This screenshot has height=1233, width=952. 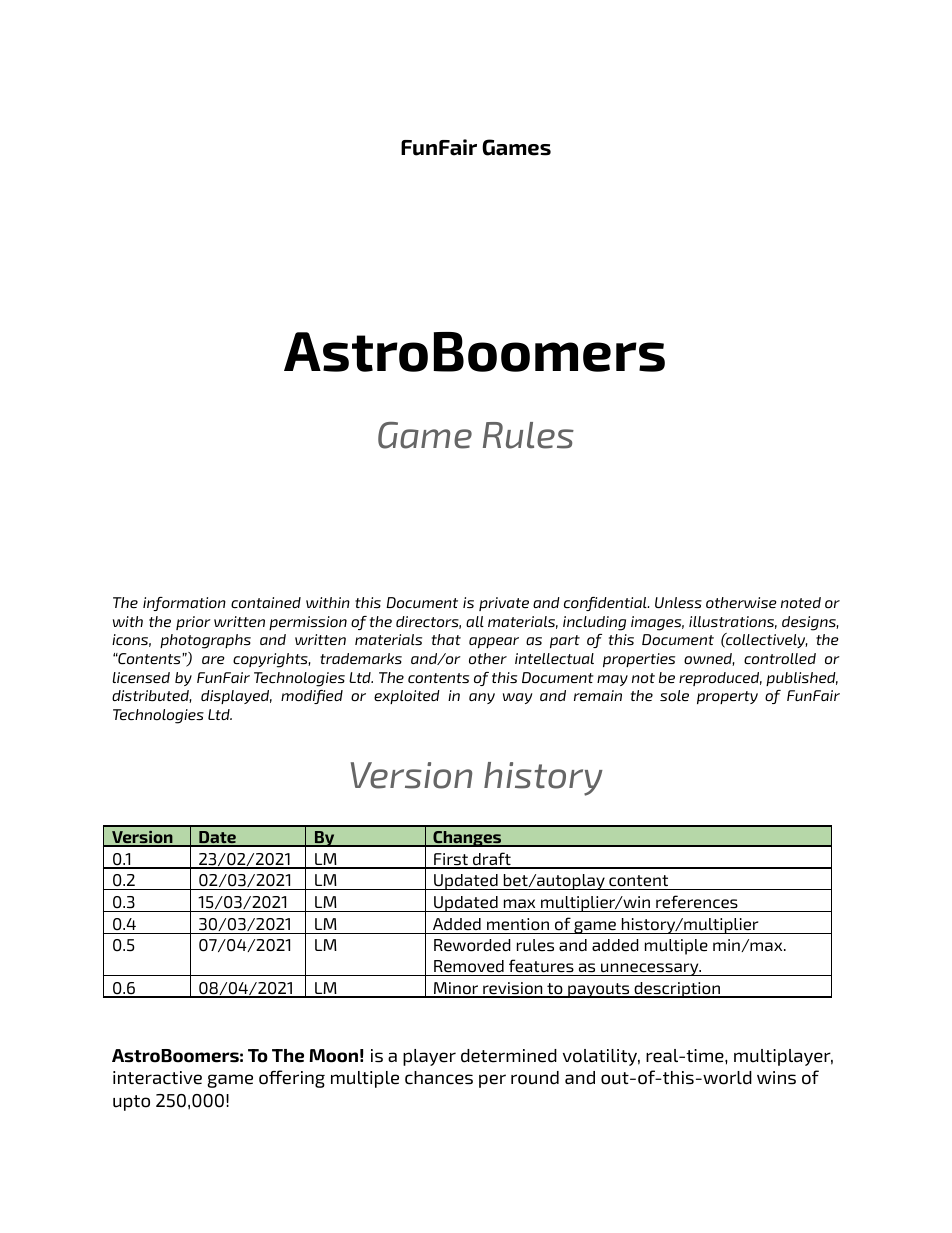 I want to click on Changes, so click(x=467, y=839).
